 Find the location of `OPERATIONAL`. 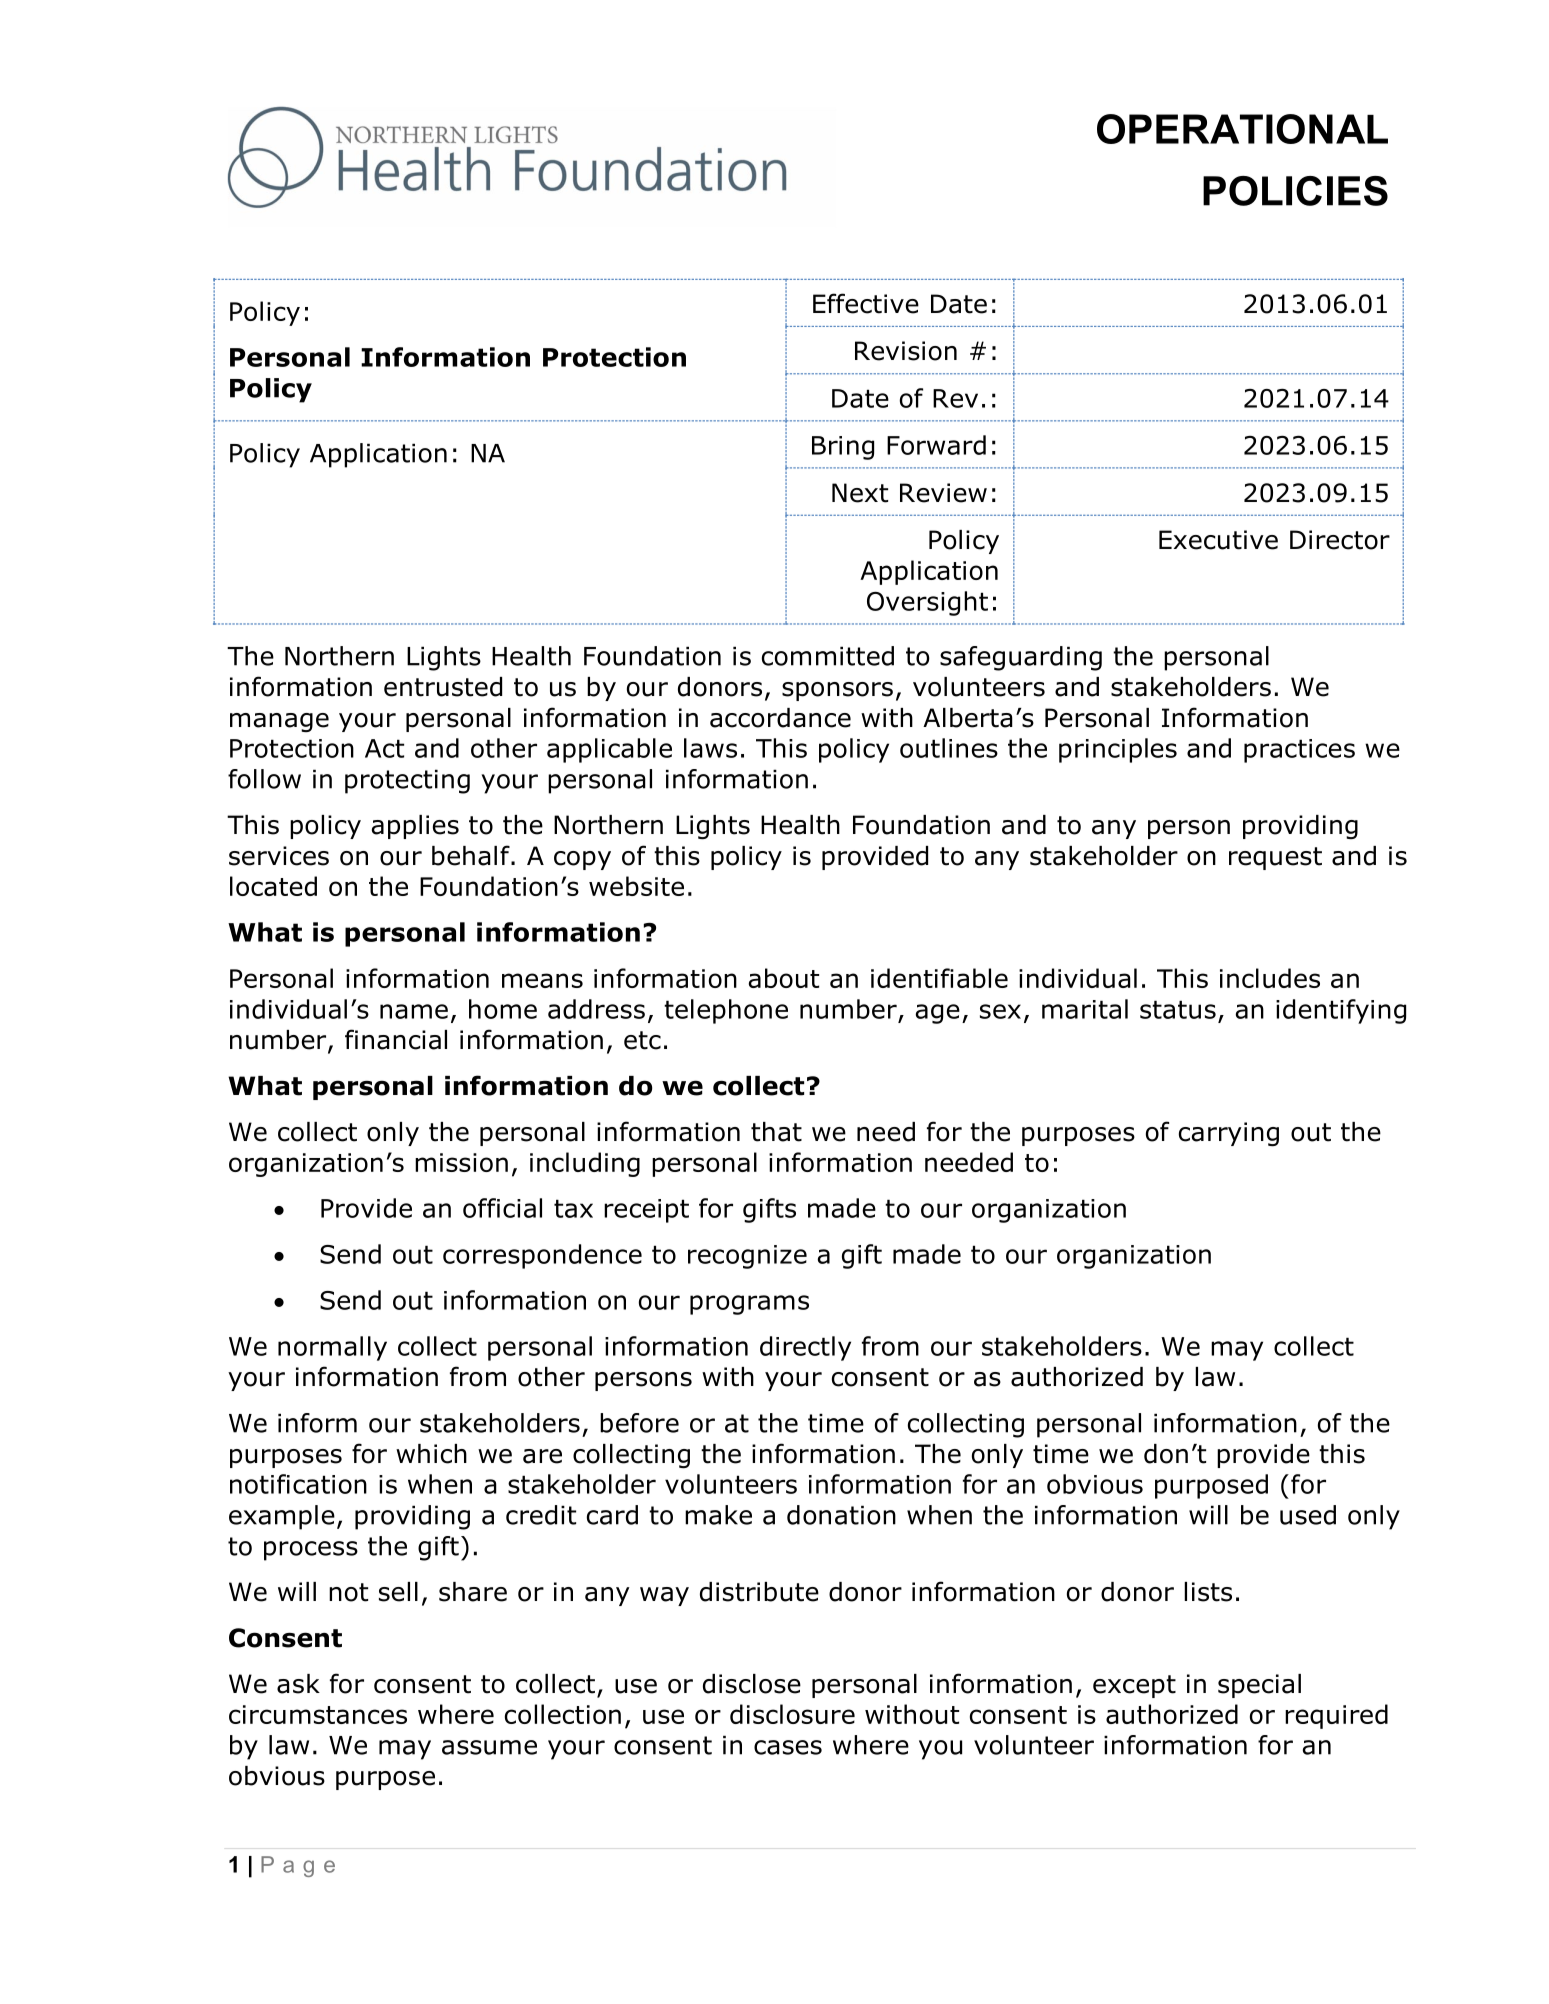

OPERATIONAL is located at coordinates (1242, 129).
